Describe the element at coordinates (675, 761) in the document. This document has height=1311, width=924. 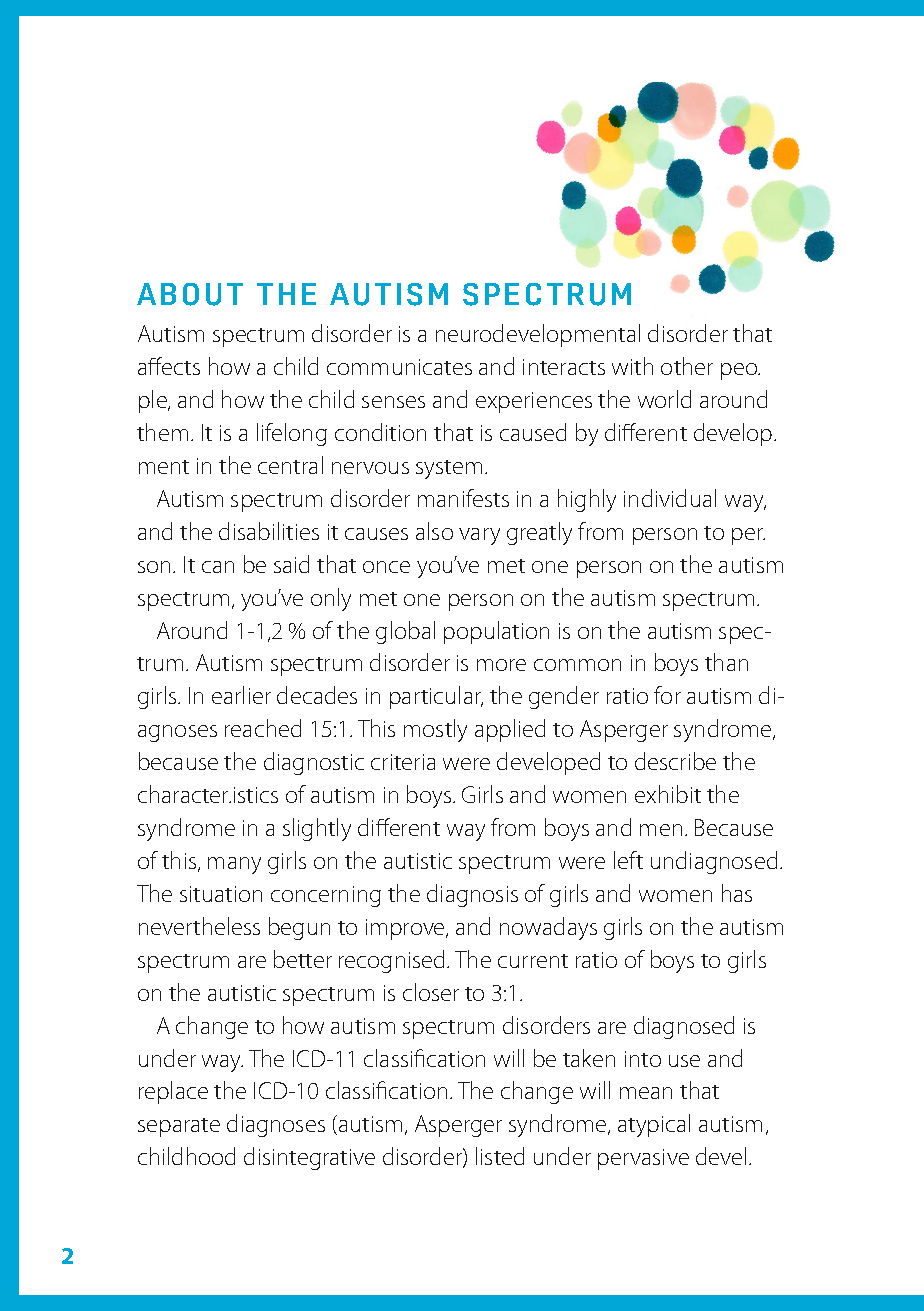
I see `describe` at that location.
